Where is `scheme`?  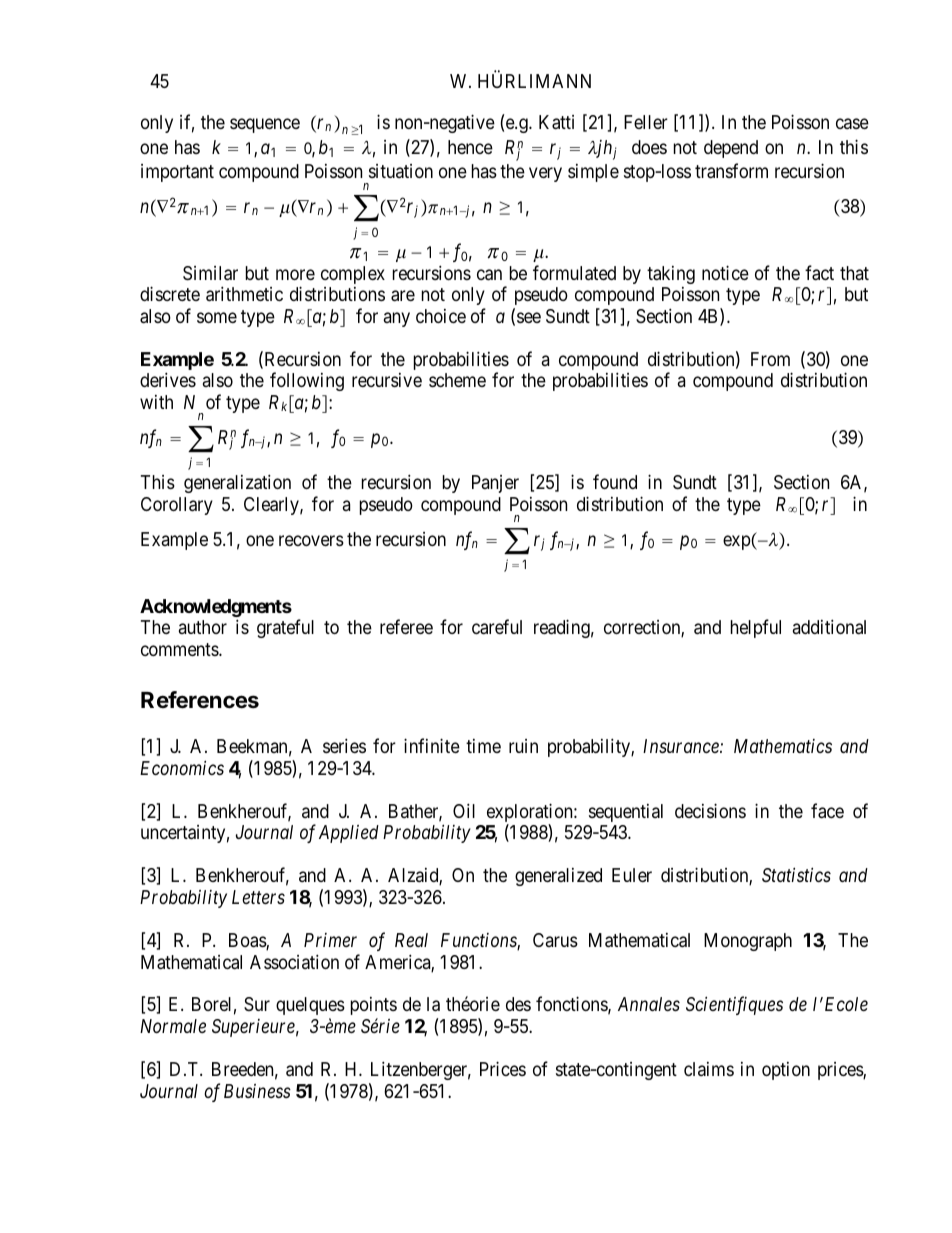
scheme is located at coordinates (457, 380).
